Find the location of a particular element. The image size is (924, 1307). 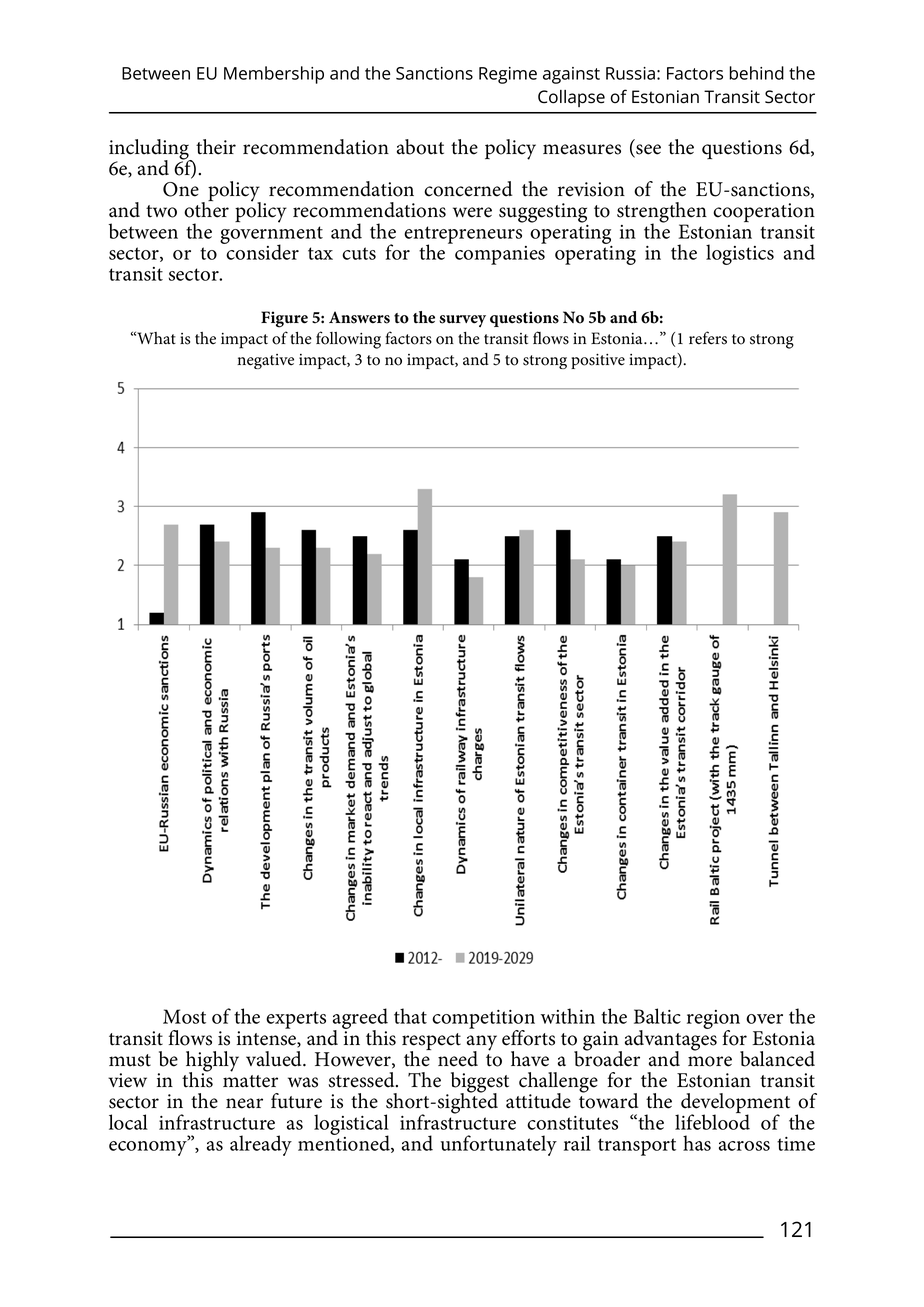

Baltic is located at coordinates (657, 1016).
